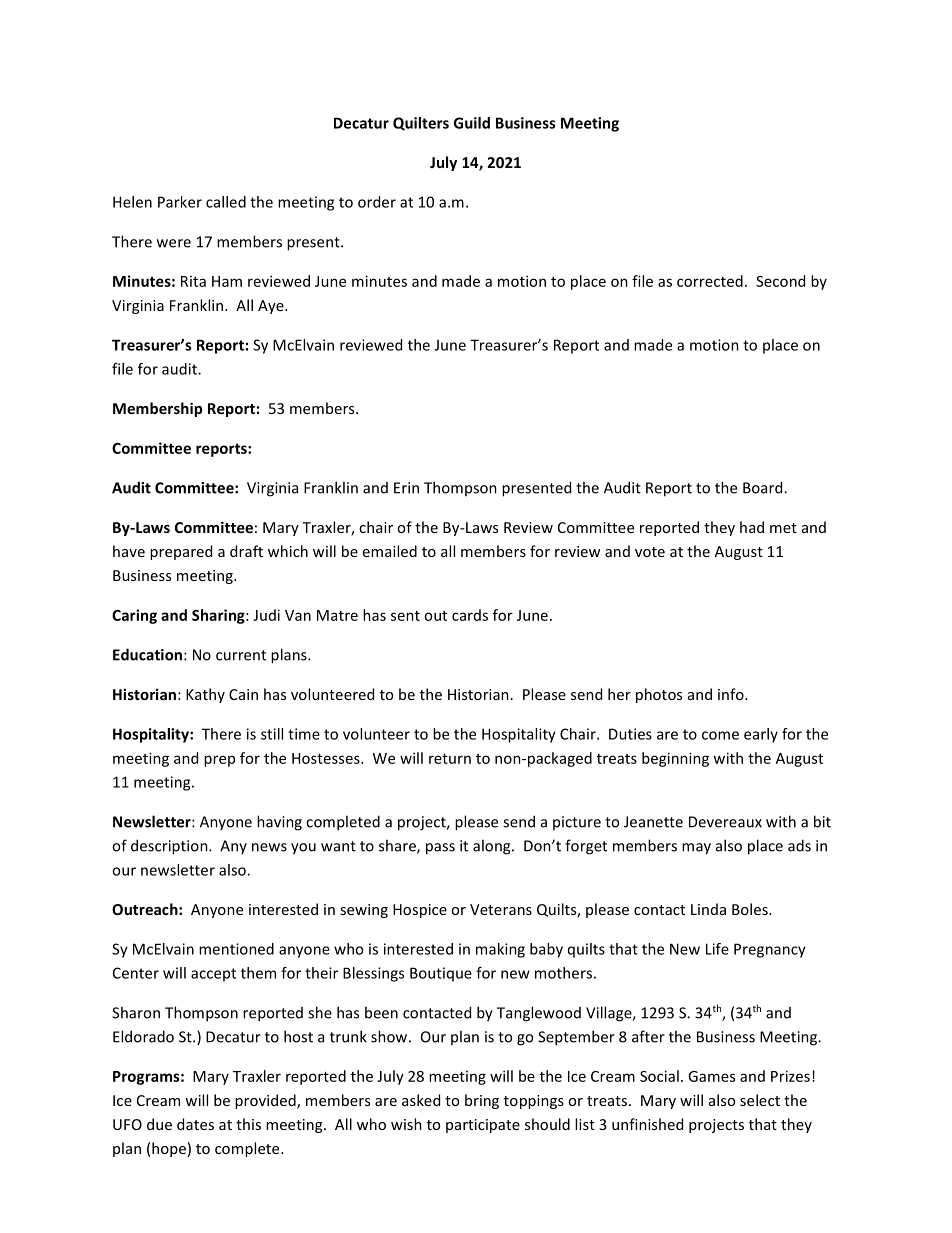 Image resolution: width=952 pixels, height=1233 pixels. Describe the element at coordinates (272, 307) in the image. I see `Aye` at that location.
